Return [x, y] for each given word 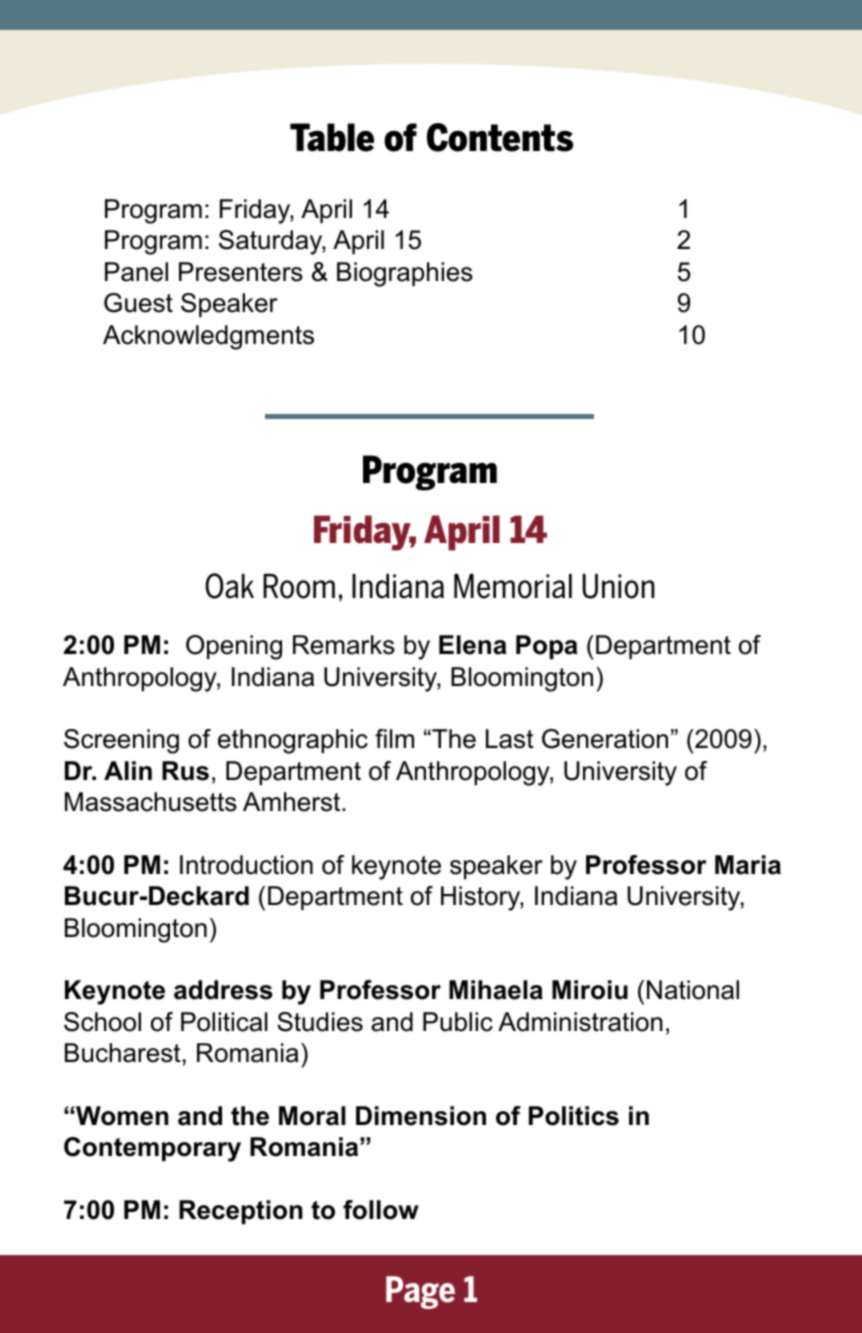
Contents [500, 137]
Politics [574, 1116]
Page [420, 1292]
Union [618, 586]
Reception [240, 1212]
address [223, 990]
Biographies [405, 274]
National [693, 990]
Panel [136, 272]
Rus [185, 771]
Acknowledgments [208, 337]
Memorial [513, 586]
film [394, 738]
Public [458, 1022]
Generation [605, 739]
